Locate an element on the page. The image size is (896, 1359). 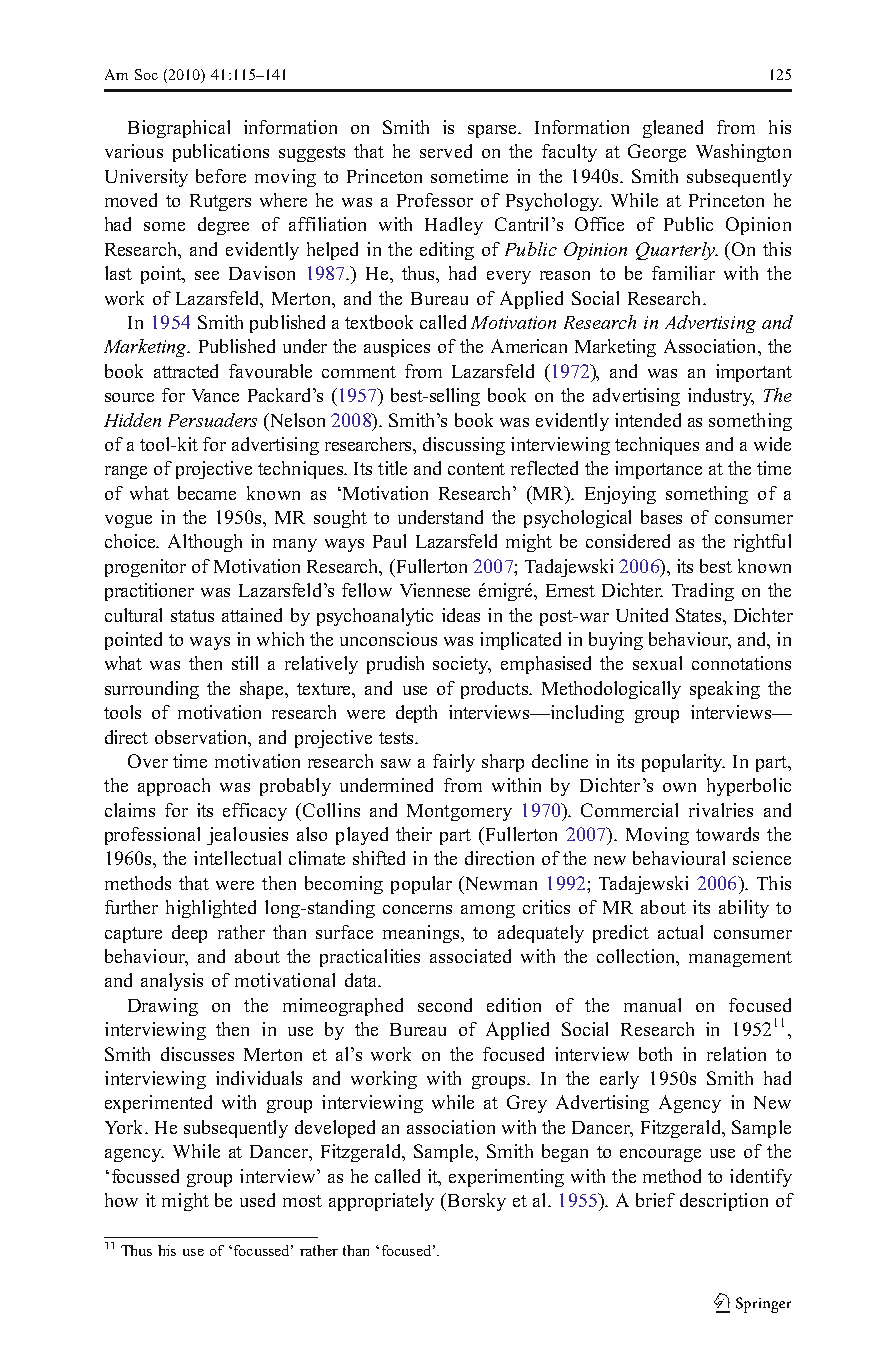
George is located at coordinates (657, 153).
